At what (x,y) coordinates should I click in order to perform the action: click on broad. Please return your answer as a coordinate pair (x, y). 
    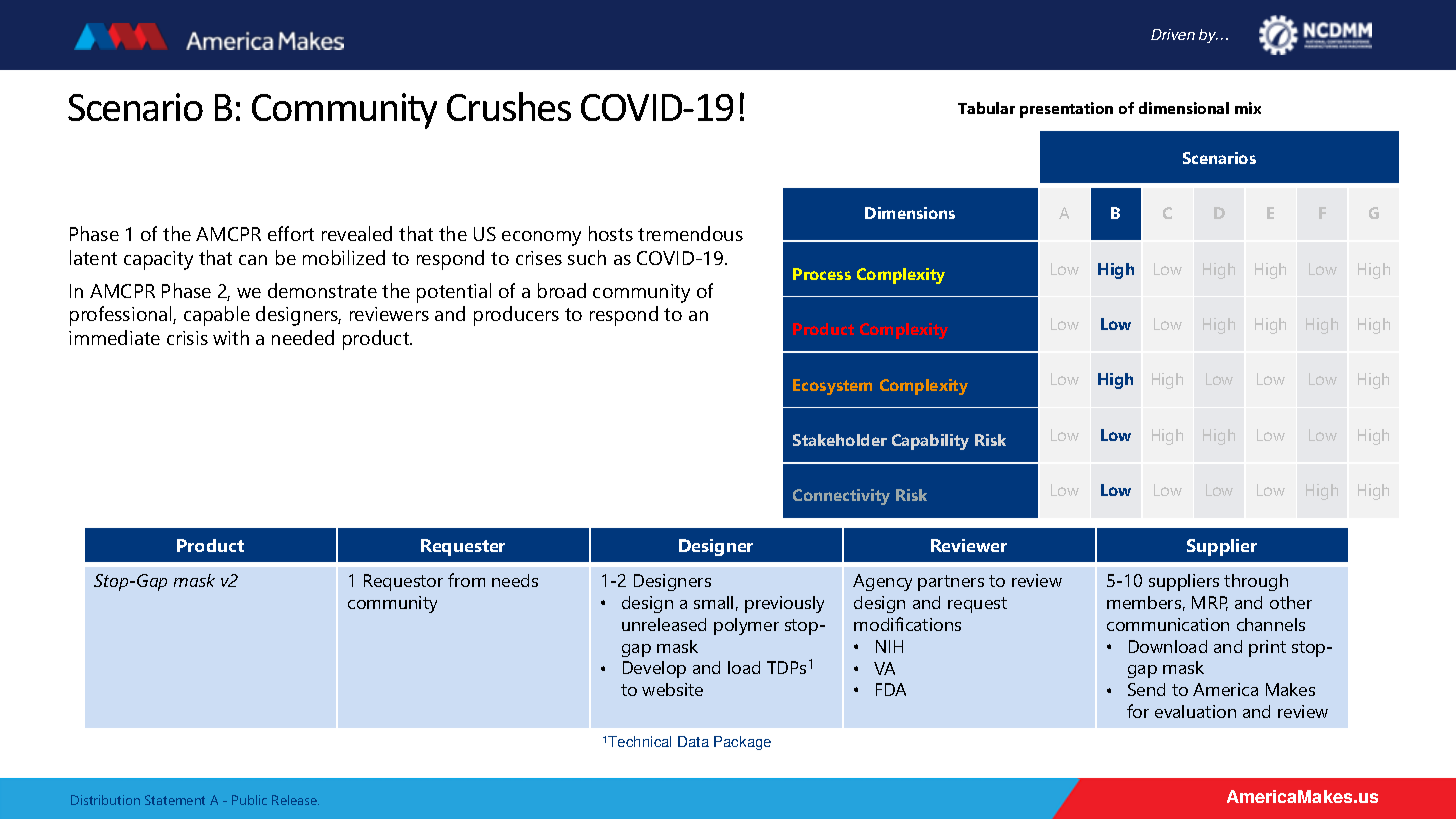
    Looking at the image, I should click on (562, 290).
